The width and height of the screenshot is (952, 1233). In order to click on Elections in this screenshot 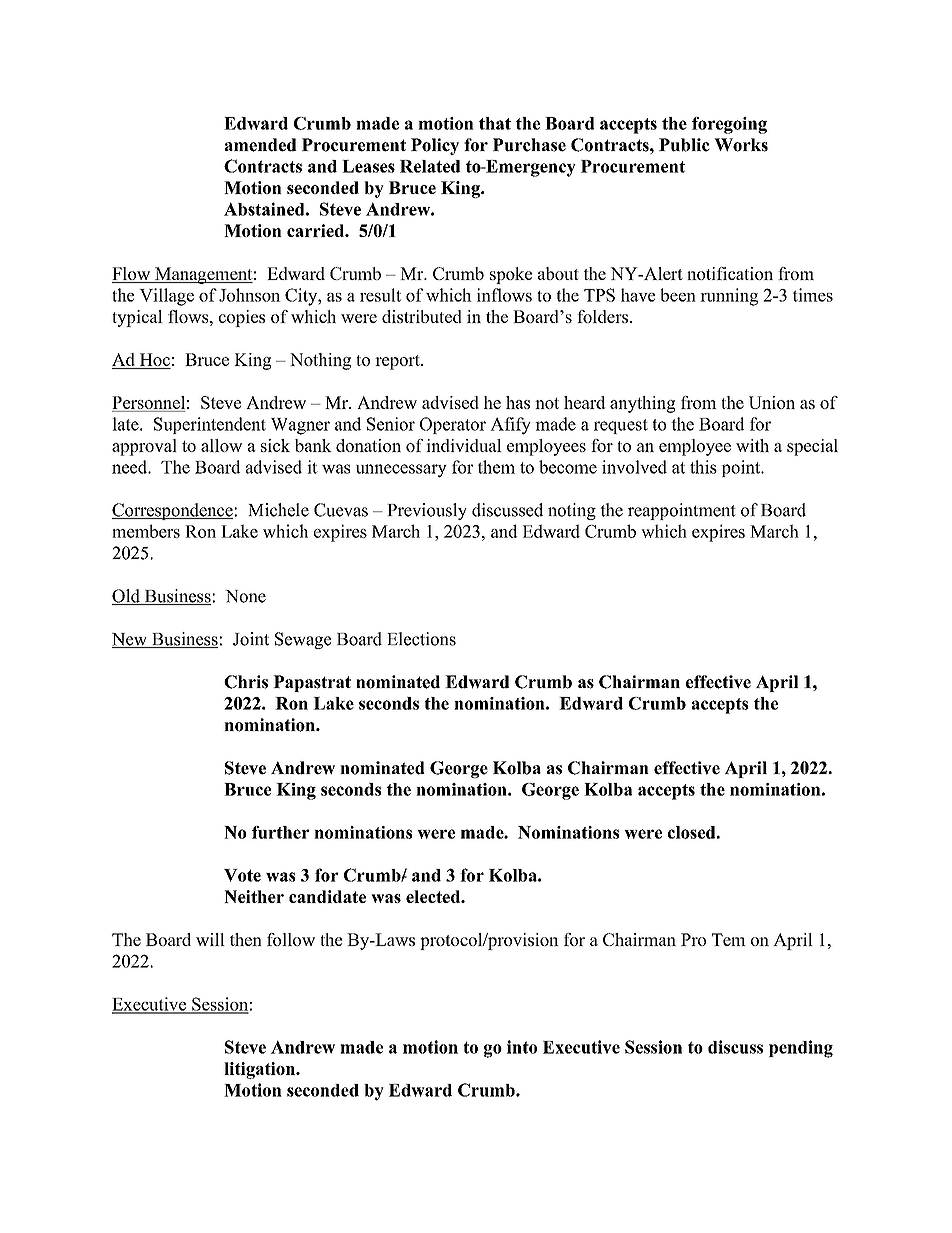, I will do `click(421, 639)`.
